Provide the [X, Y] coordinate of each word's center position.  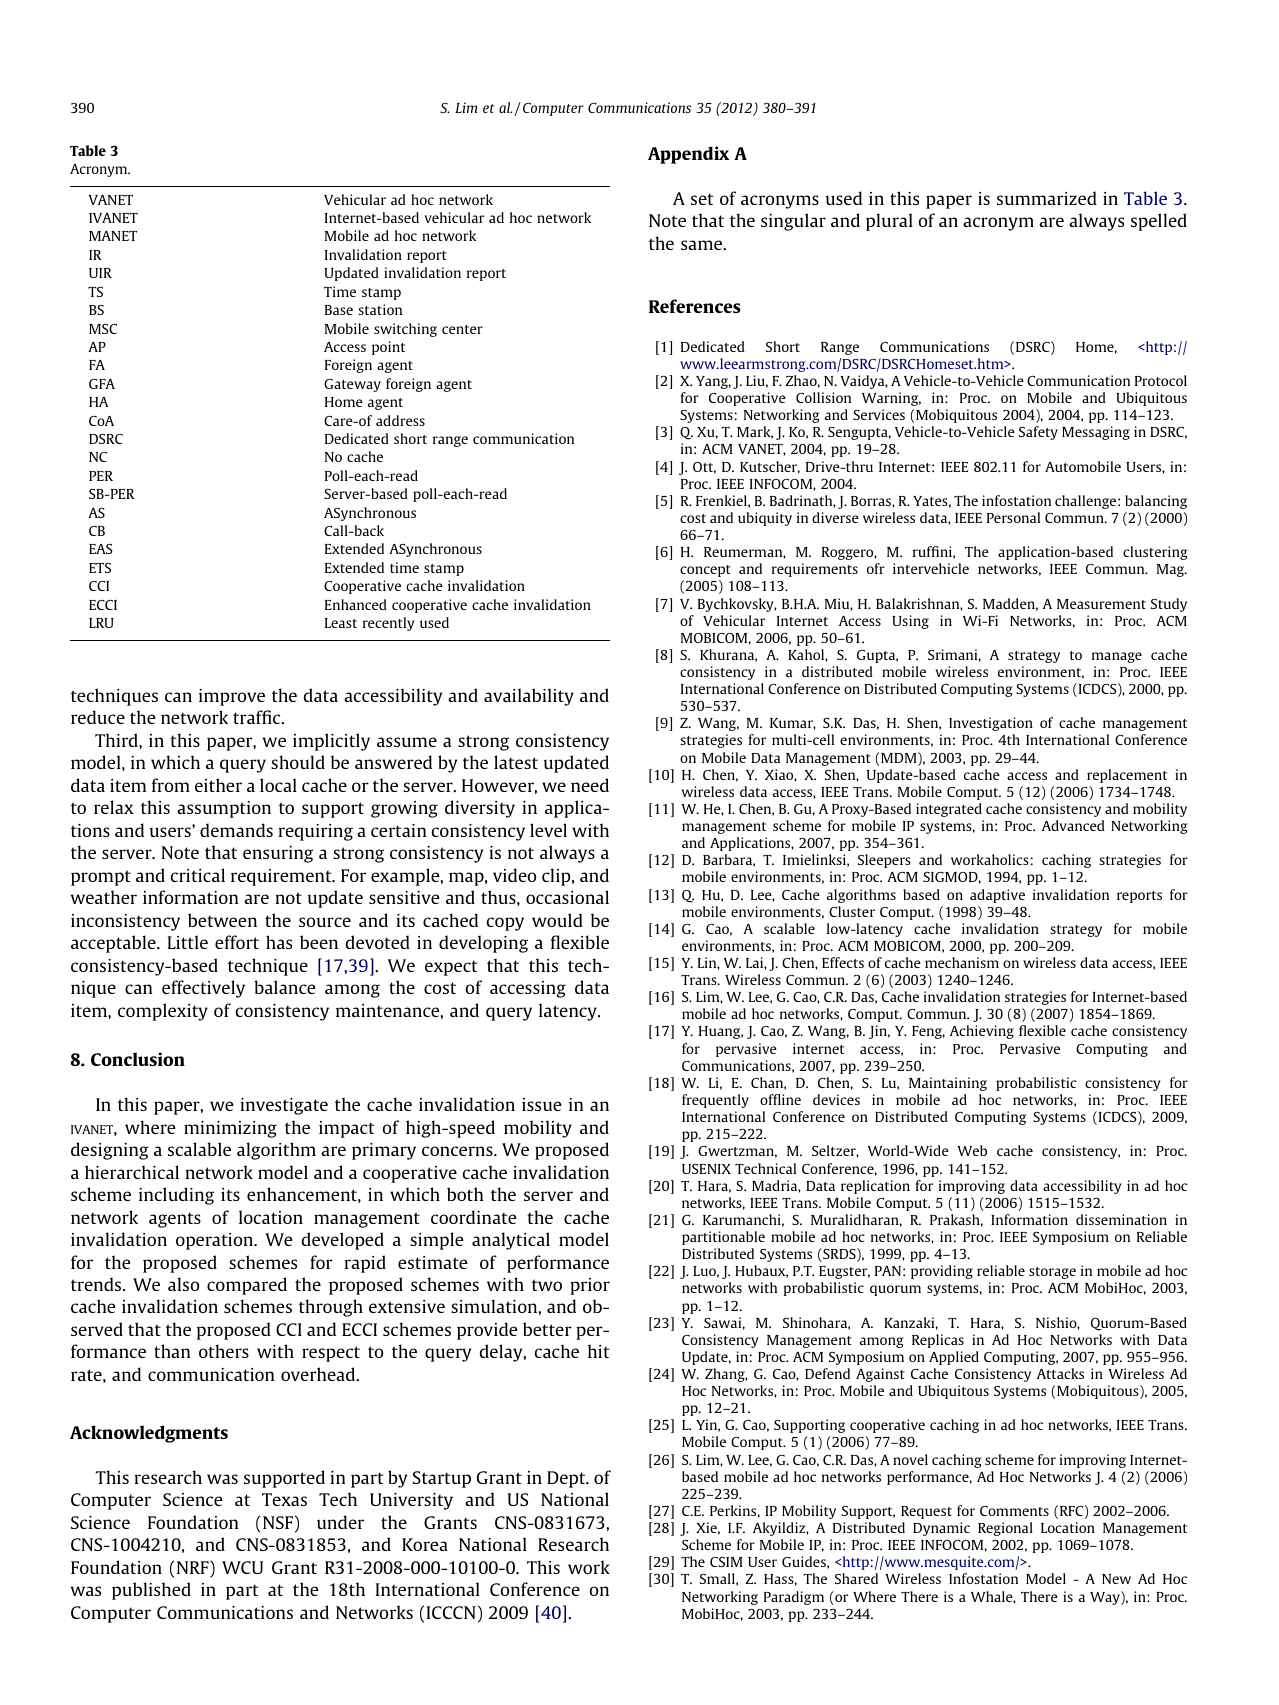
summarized [1047, 198]
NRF [194, 1569]
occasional [567, 897]
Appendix [688, 155]
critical [197, 875]
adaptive [997, 896]
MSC [103, 329]
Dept [567, 1479]
